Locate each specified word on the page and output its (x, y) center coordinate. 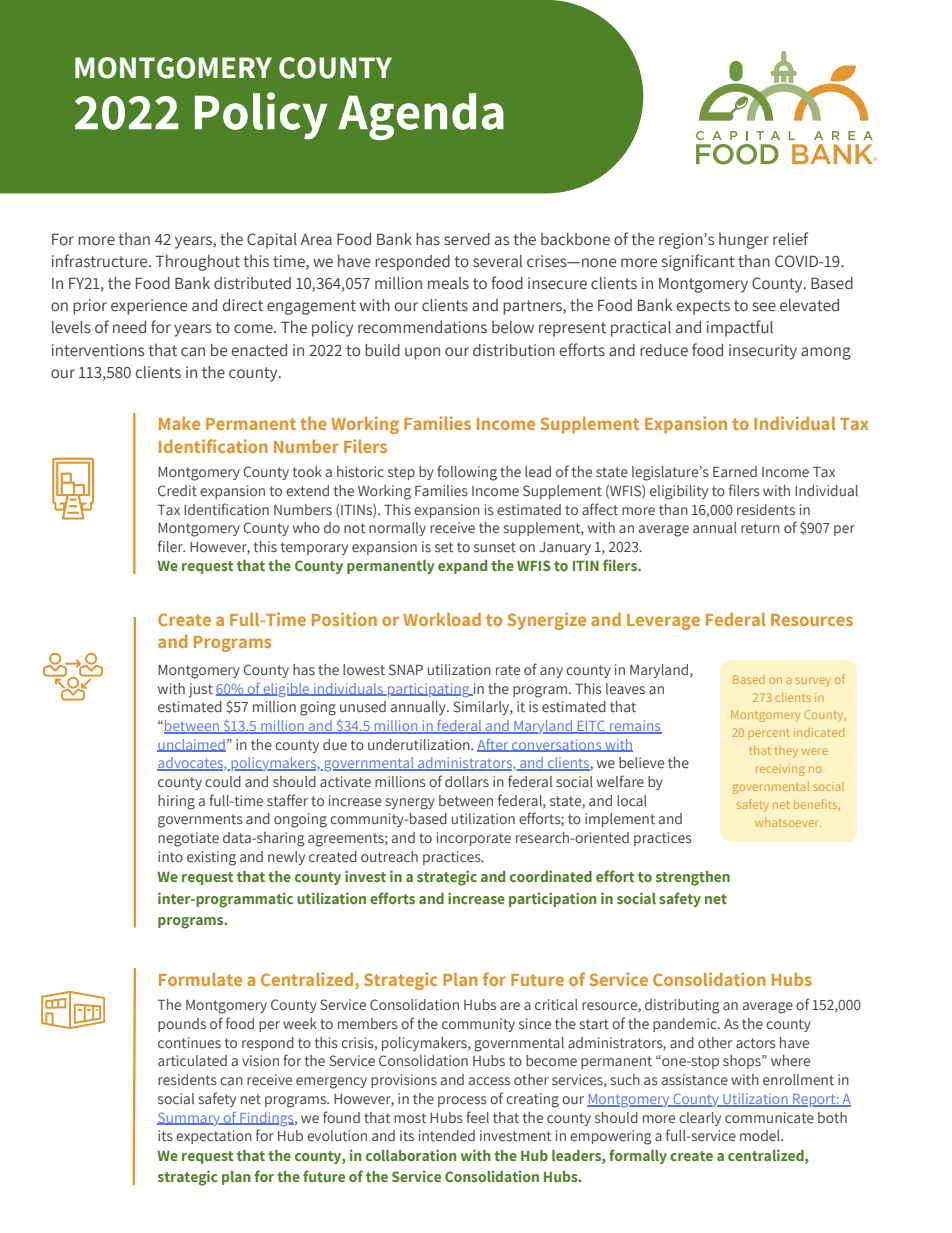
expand (462, 567)
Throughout (198, 262)
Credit (177, 490)
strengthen (693, 878)
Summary (189, 1119)
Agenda (421, 116)
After (494, 745)
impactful (740, 328)
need (129, 327)
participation (553, 899)
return (760, 528)
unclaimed (191, 745)
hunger (744, 241)
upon (422, 353)
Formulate (200, 979)
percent (769, 734)
